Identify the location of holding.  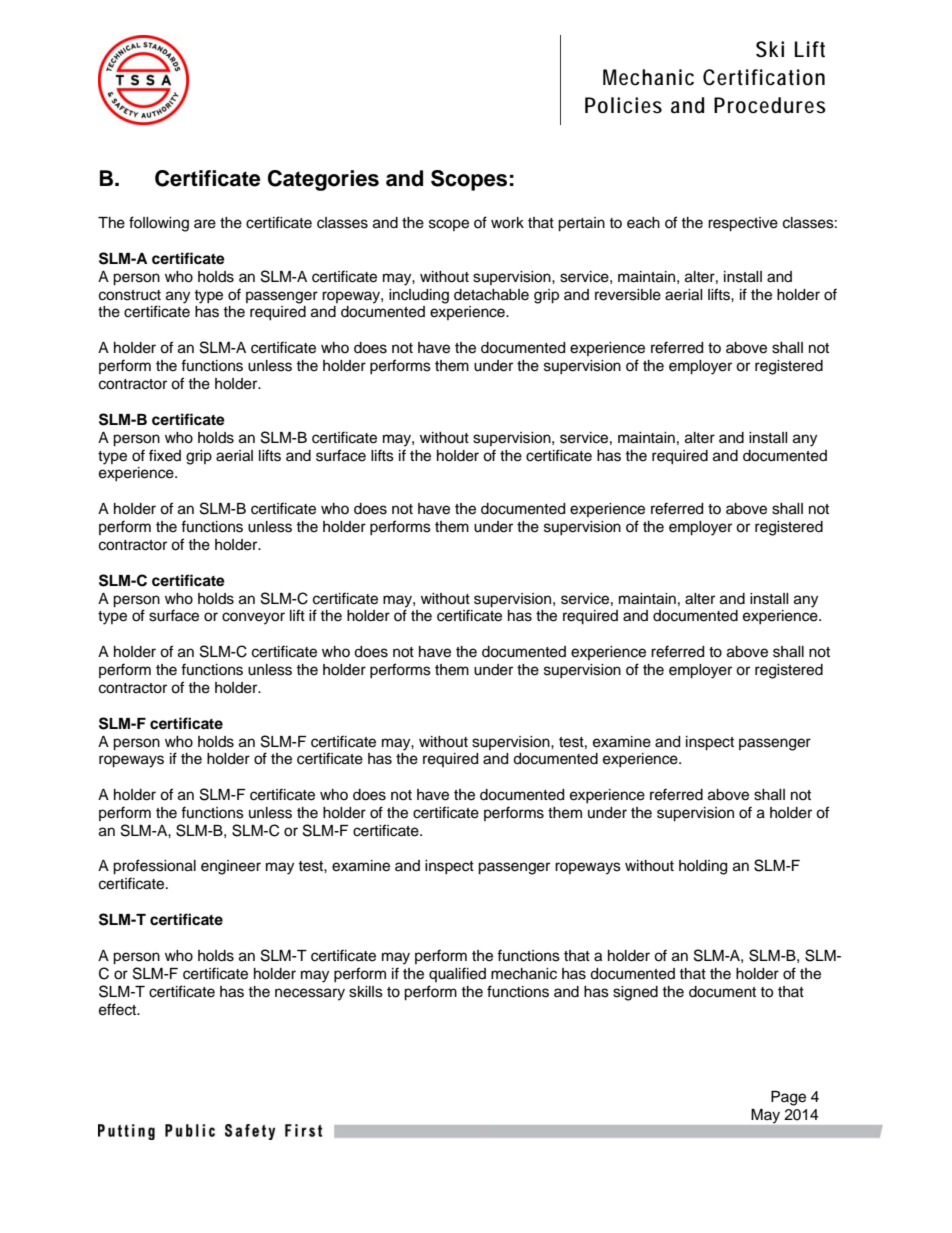
(703, 867).
